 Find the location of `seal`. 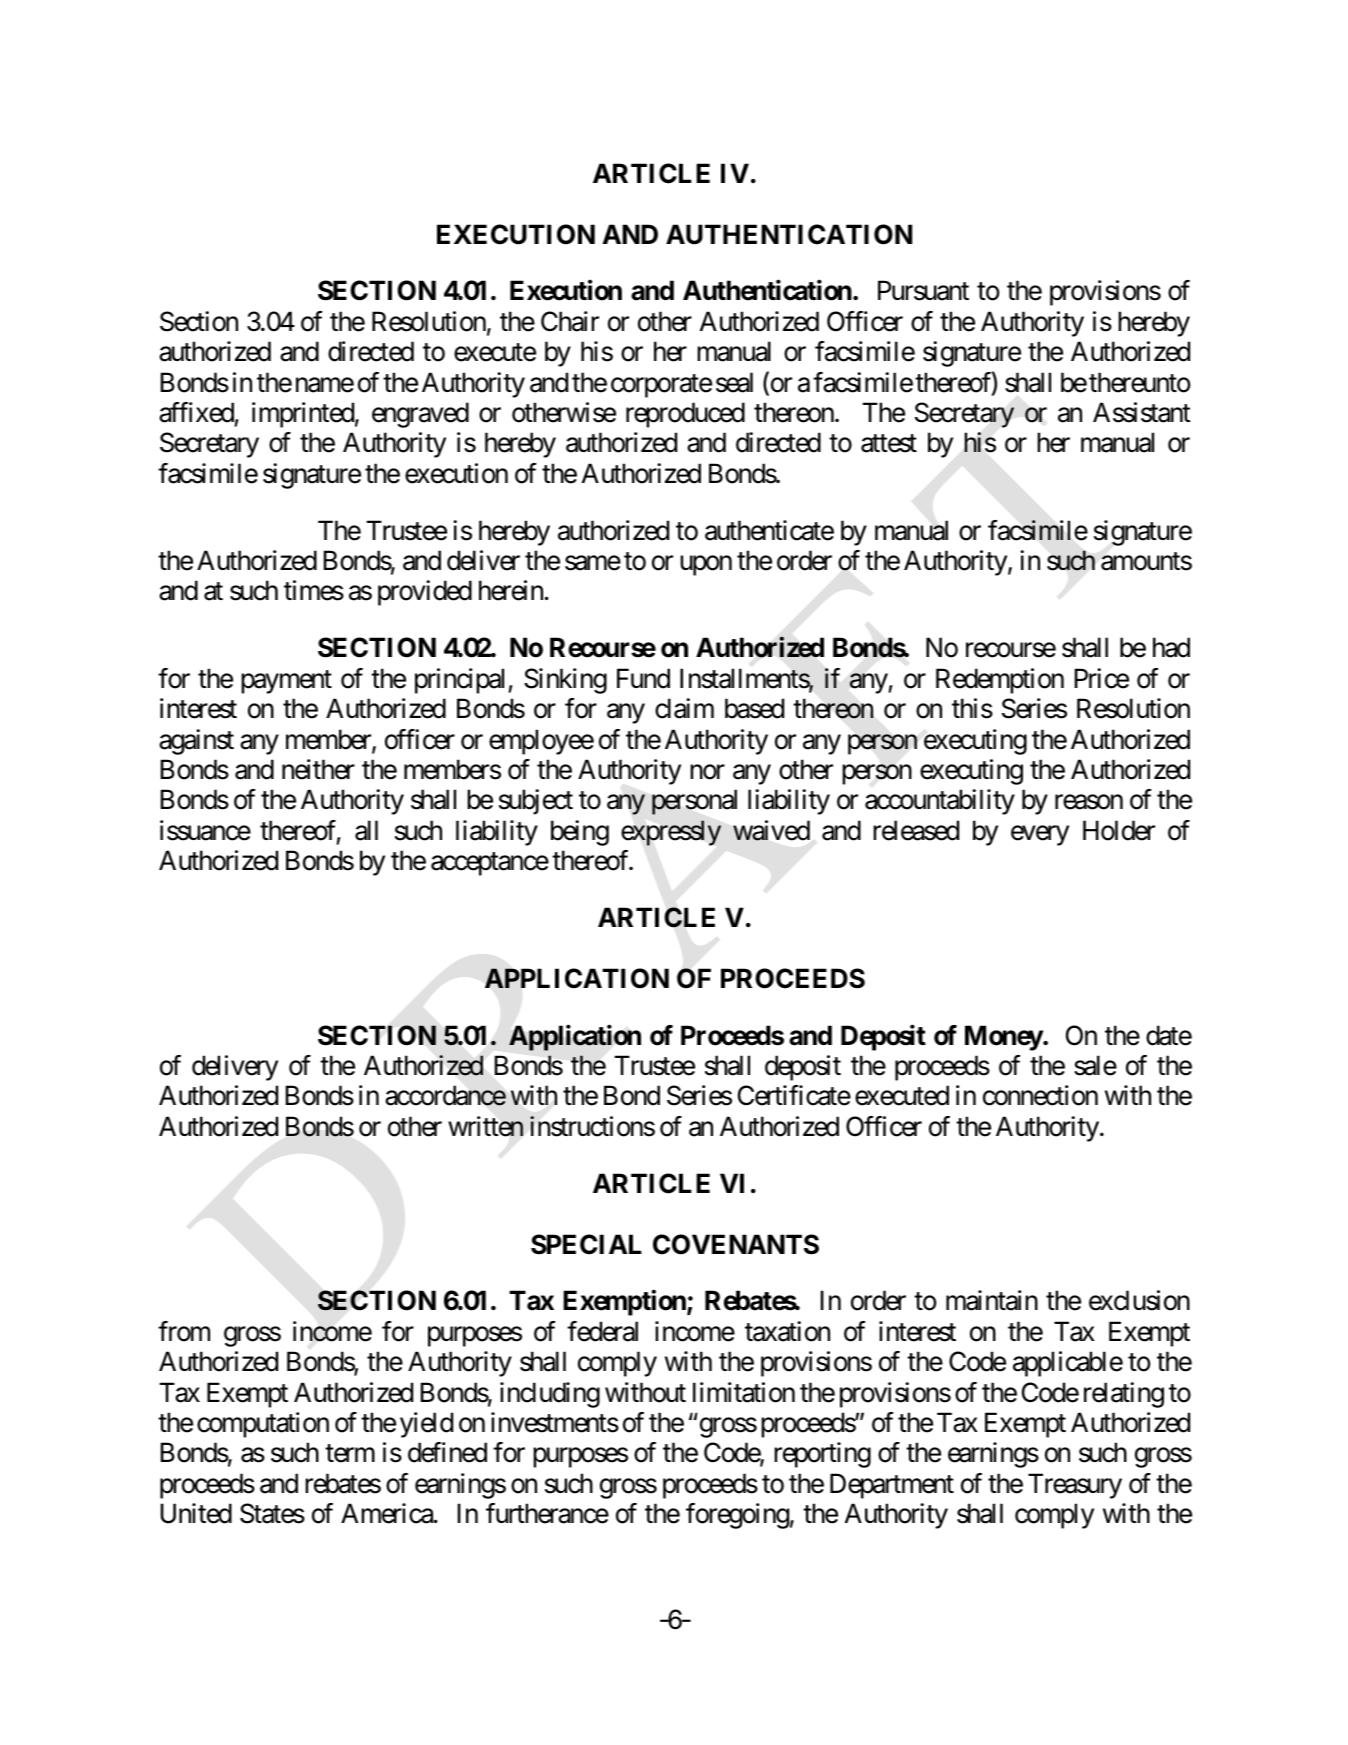

seal is located at coordinates (734, 382).
